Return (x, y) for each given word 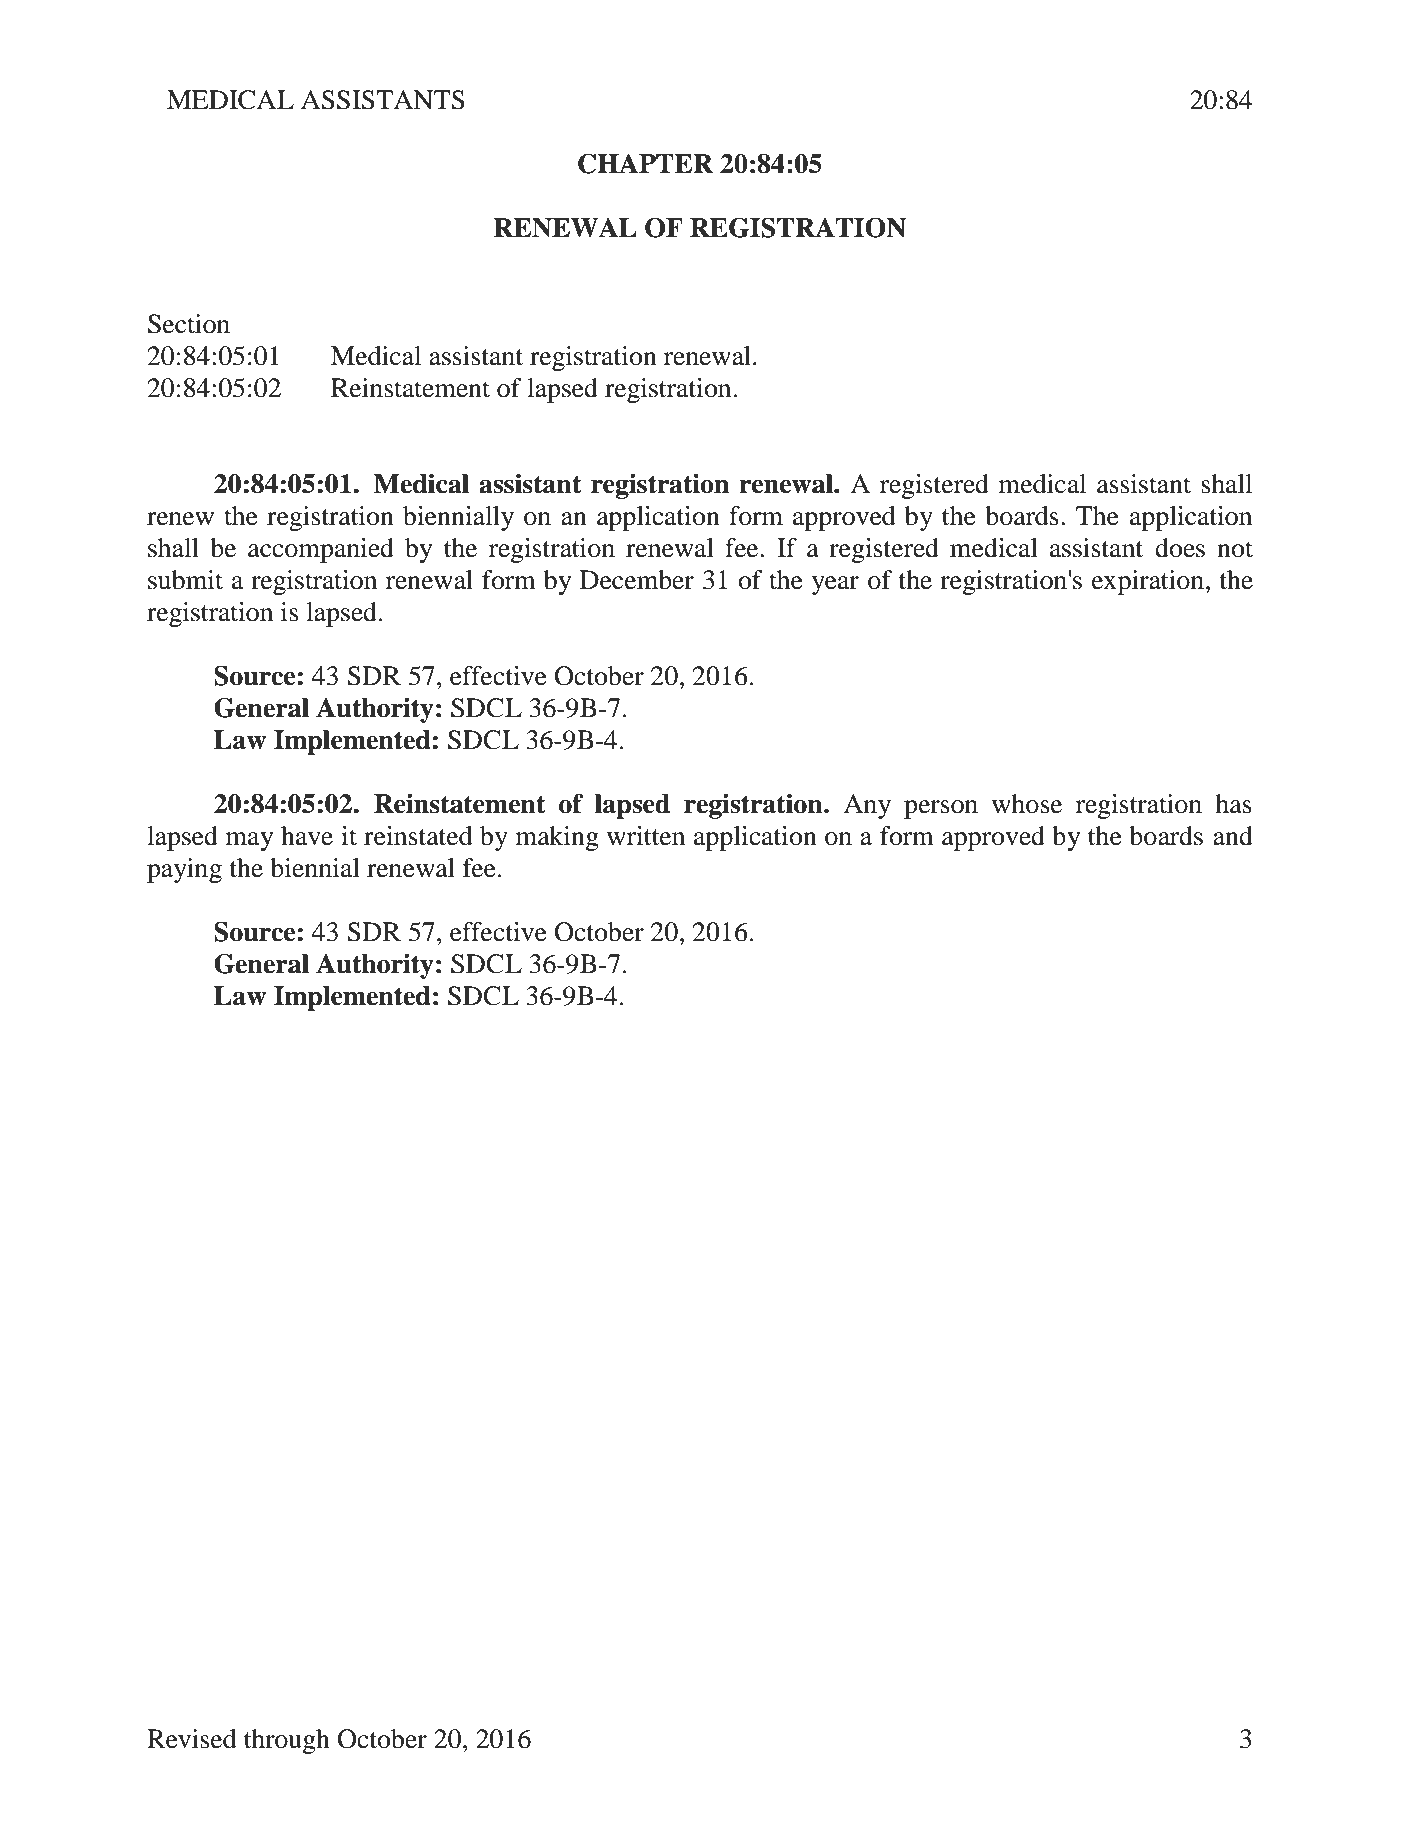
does (1180, 548)
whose (1027, 804)
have (307, 836)
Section (189, 324)
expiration (1148, 582)
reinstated (418, 836)
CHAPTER (645, 163)
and (1233, 836)
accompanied (321, 550)
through (287, 1741)
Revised (192, 1739)
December (637, 580)
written (646, 836)
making (557, 838)
